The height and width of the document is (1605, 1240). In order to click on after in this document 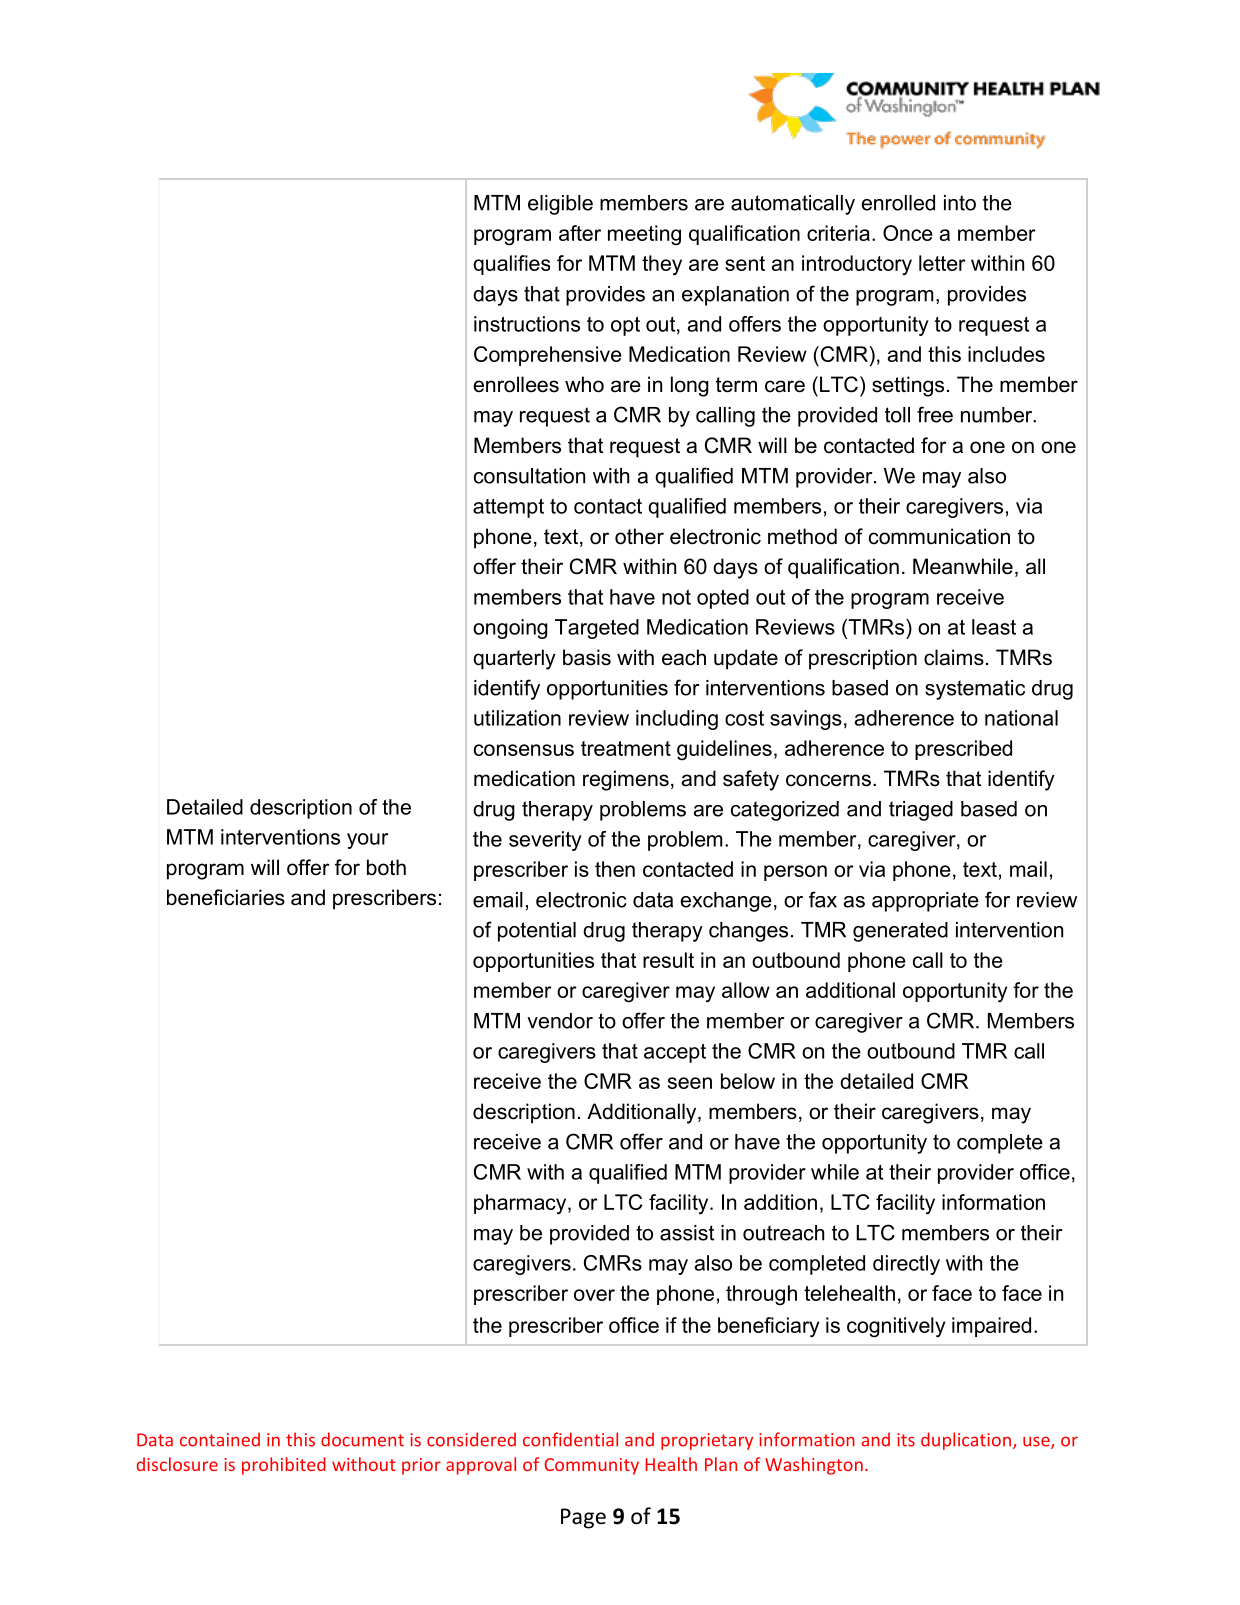, I will do `click(580, 233)`.
